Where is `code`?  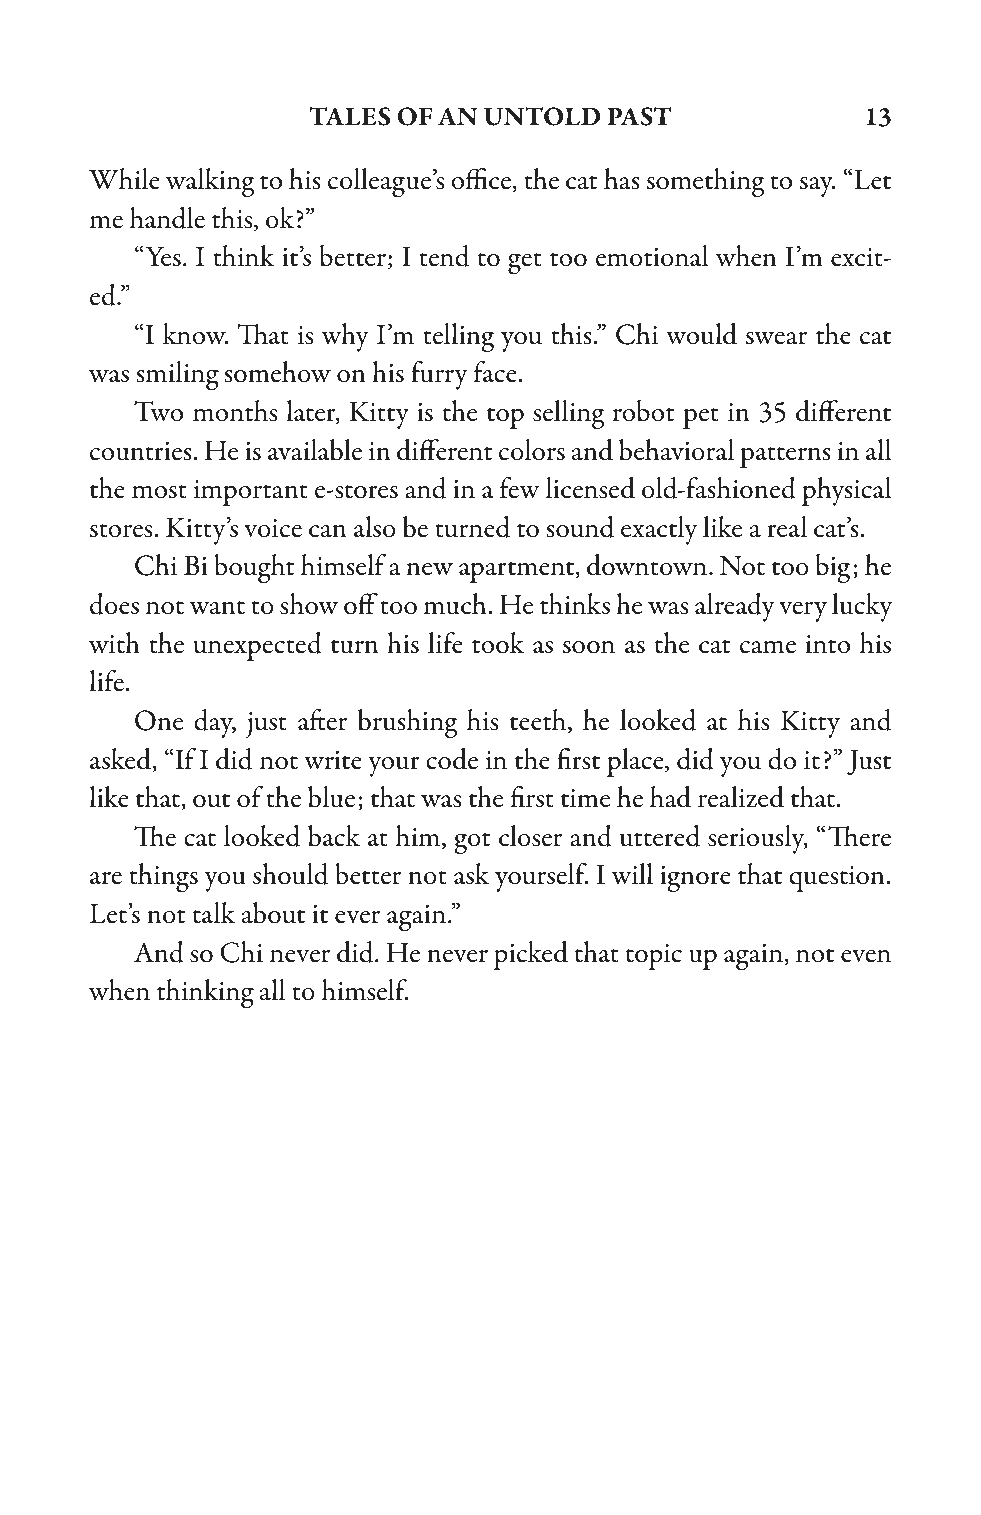 code is located at coordinates (452, 759).
